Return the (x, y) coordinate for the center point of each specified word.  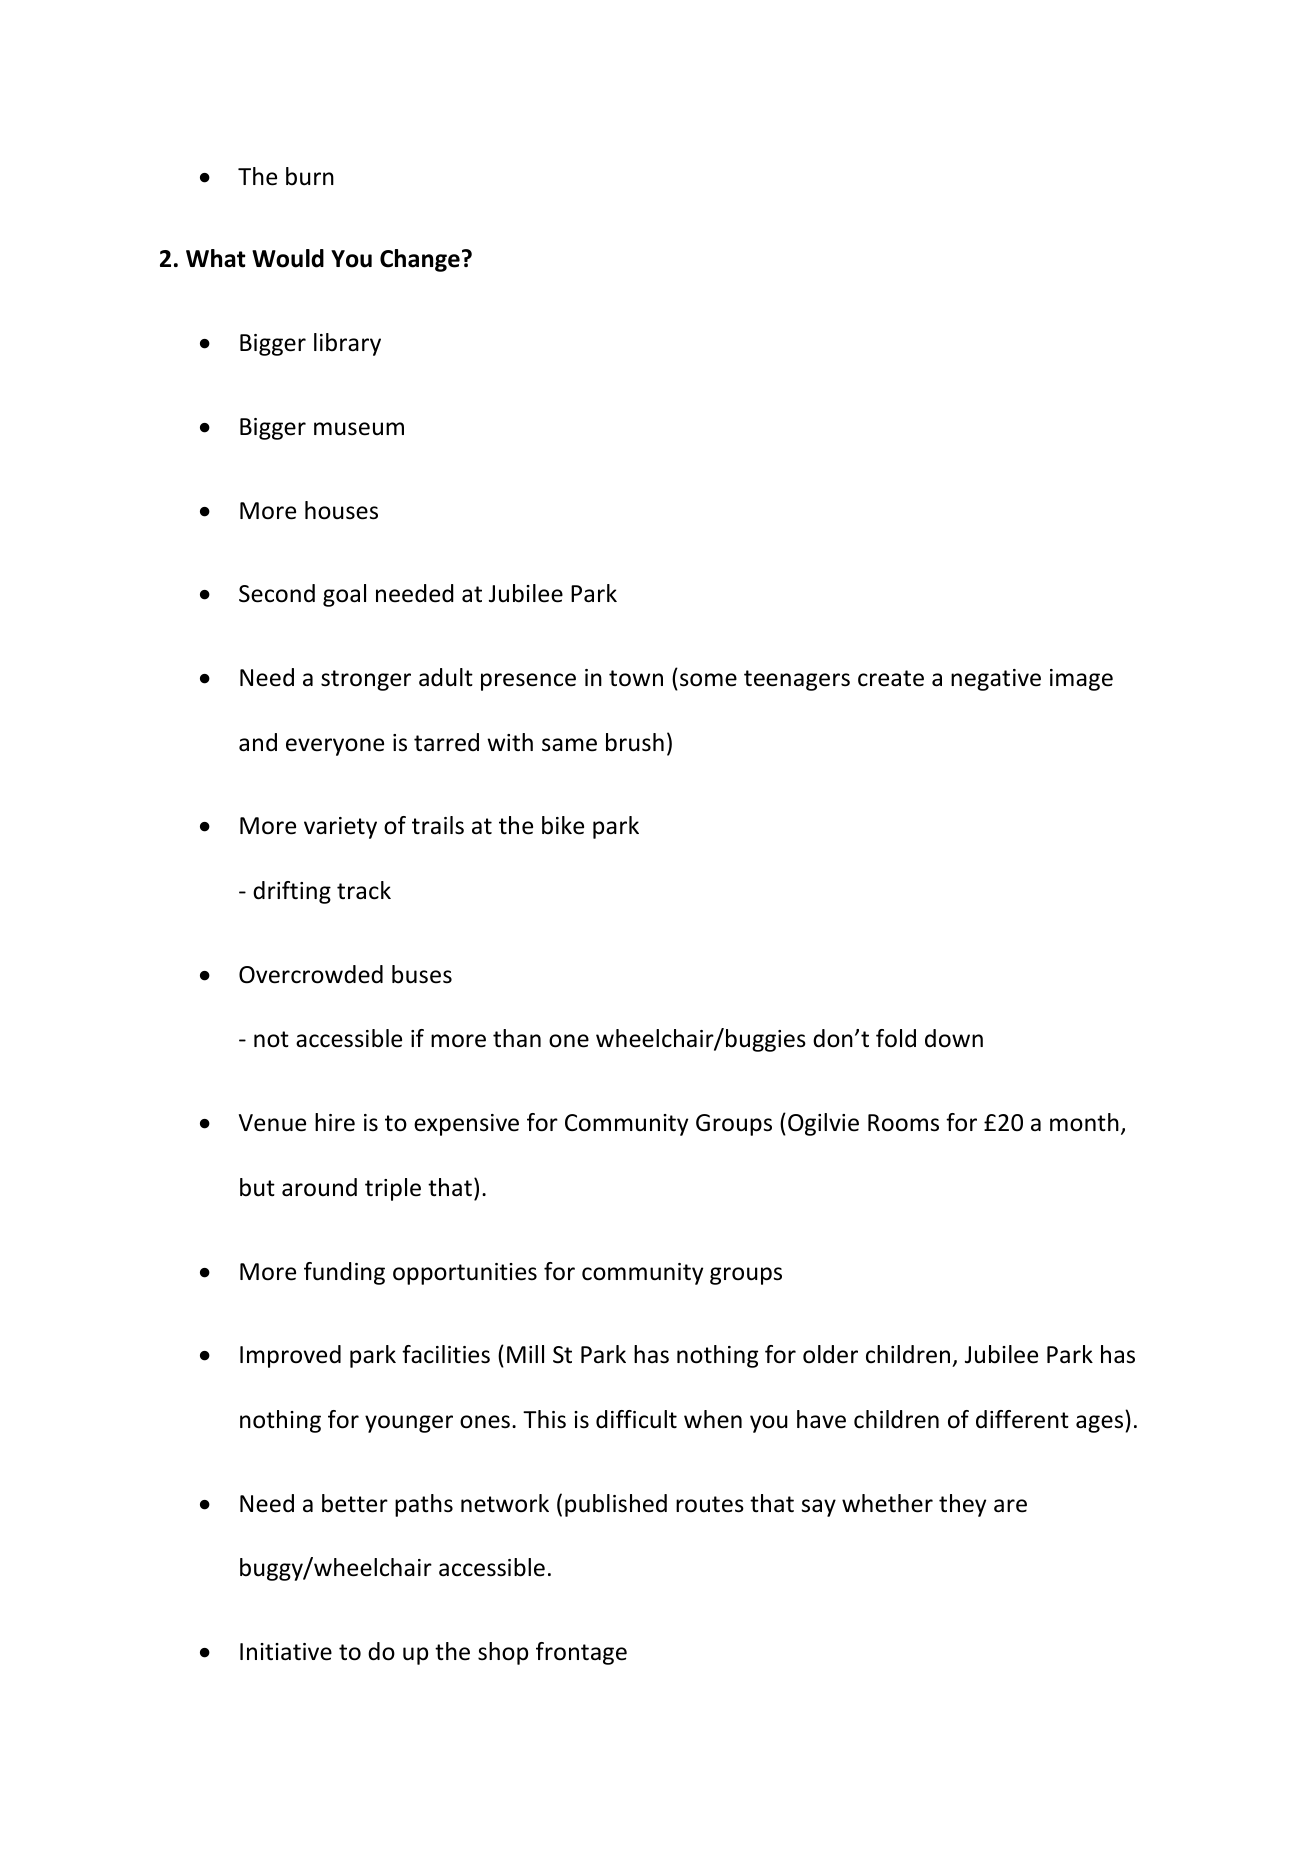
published (616, 1505)
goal (344, 595)
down (954, 1038)
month (1084, 1122)
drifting (292, 892)
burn (310, 176)
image (1081, 680)
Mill (525, 1354)
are (1010, 1506)
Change (420, 260)
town (636, 678)
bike (563, 825)
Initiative (286, 1652)
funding (344, 1273)
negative (996, 680)
